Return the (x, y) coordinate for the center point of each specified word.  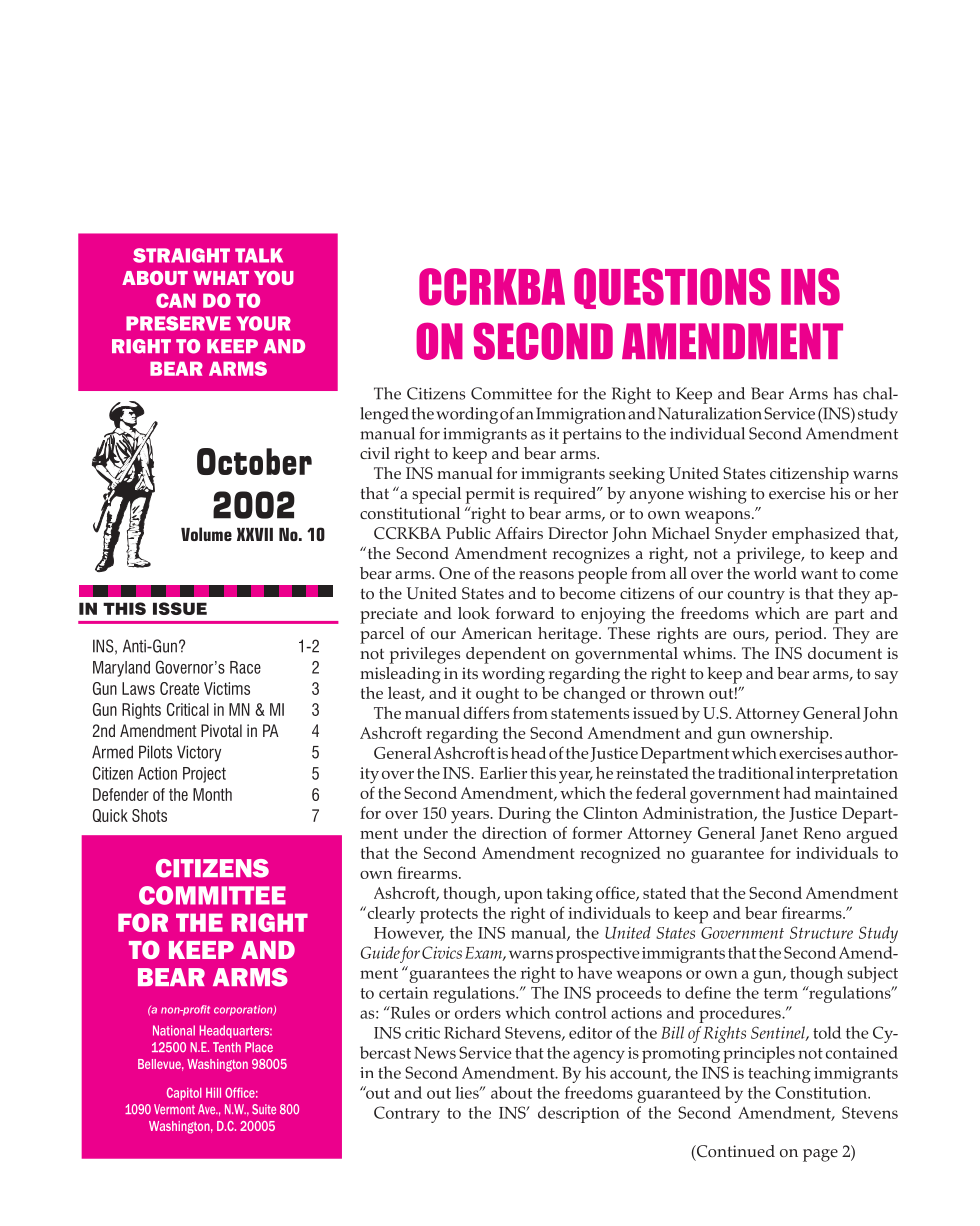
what (221, 278)
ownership (791, 735)
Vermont (174, 1109)
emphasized (816, 535)
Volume (206, 534)
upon (523, 897)
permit (490, 495)
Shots (149, 815)
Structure (821, 932)
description (579, 1114)
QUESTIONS (672, 288)
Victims (227, 688)
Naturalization (710, 413)
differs (486, 712)
